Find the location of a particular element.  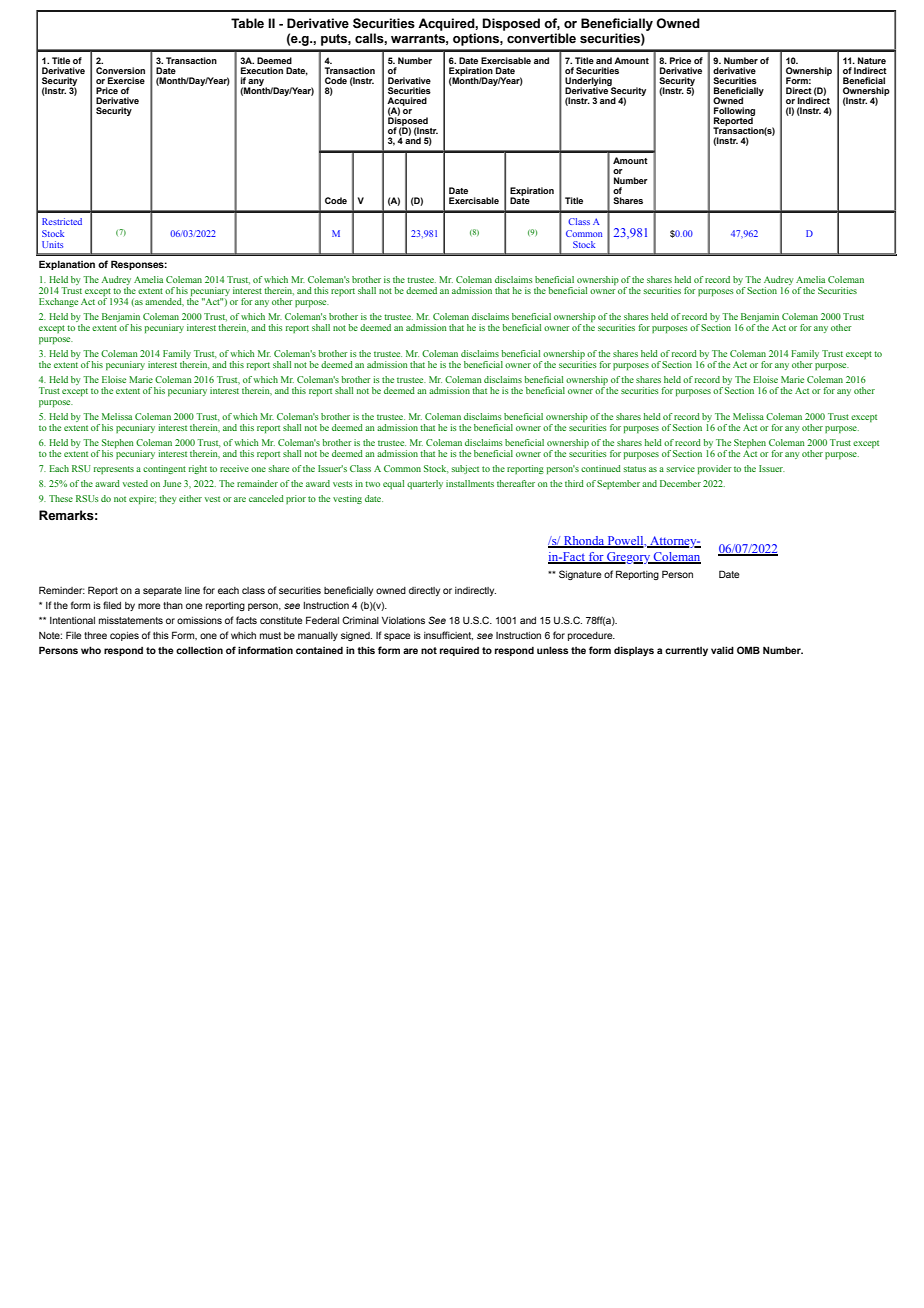

represents is located at coordinates (114, 470).
